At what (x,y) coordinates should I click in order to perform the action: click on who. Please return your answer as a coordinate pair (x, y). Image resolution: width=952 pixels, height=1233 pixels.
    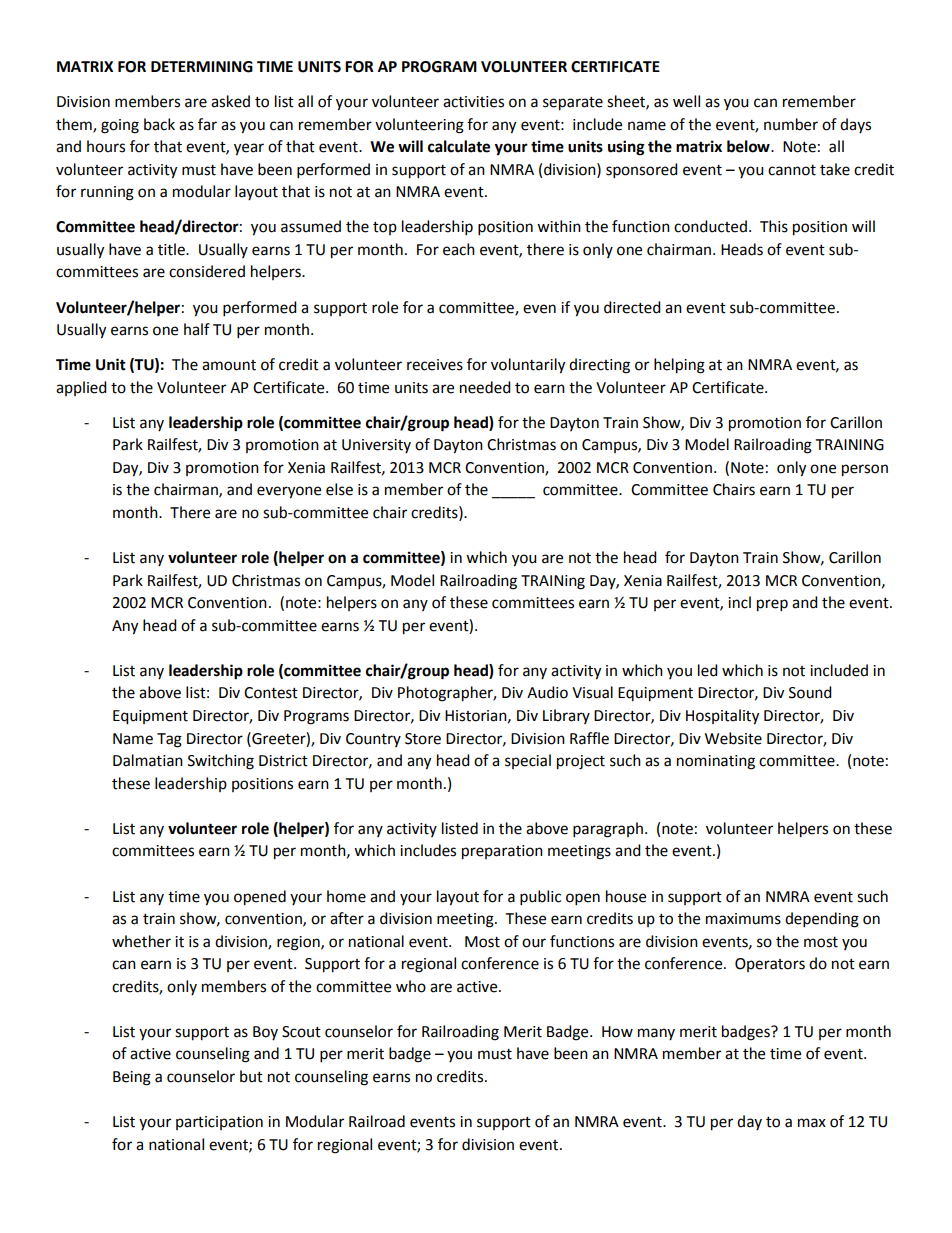
    Looking at the image, I should click on (411, 986).
